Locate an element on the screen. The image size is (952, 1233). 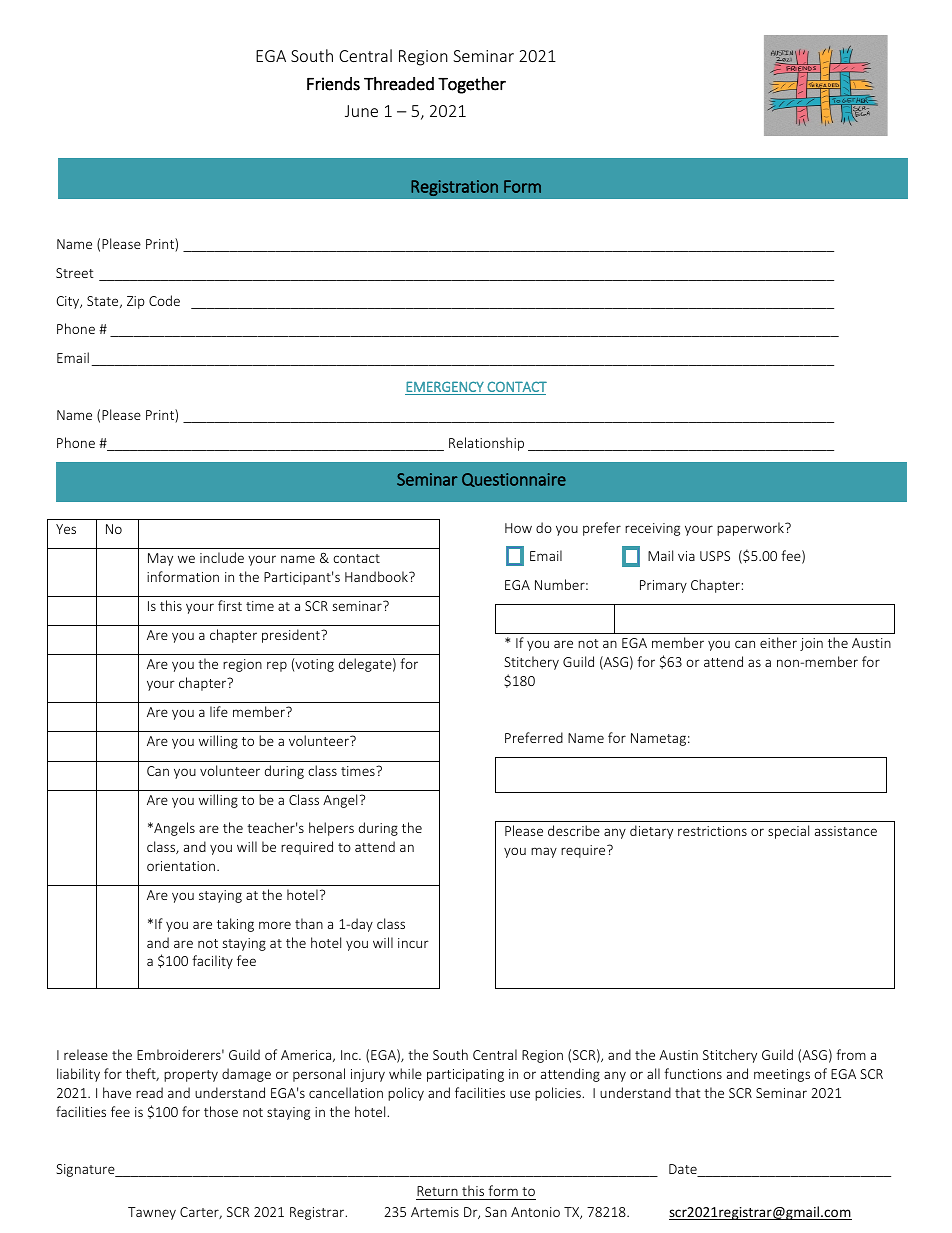
Registration is located at coordinates (454, 188).
